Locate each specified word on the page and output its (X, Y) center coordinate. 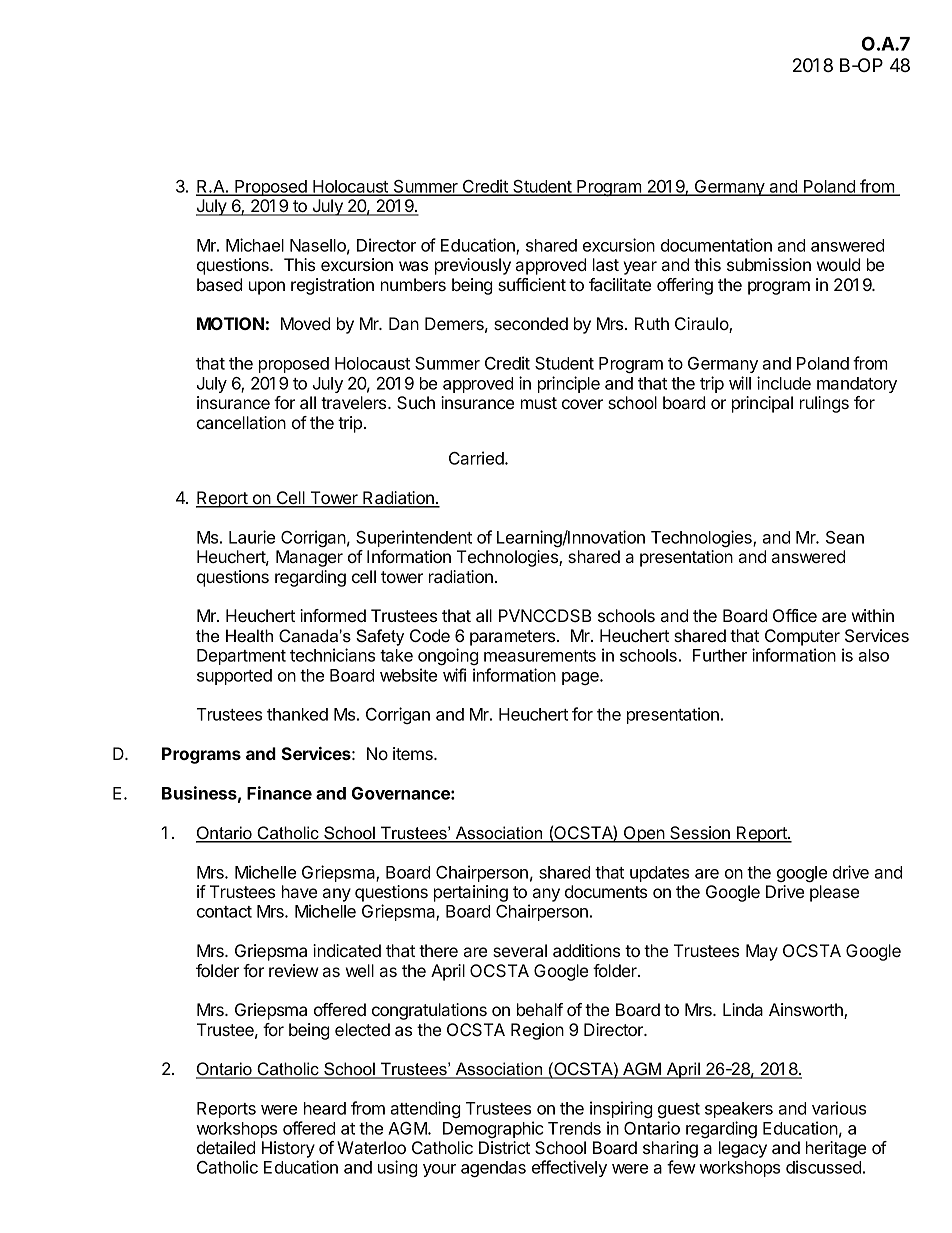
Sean (845, 537)
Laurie (252, 537)
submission (769, 264)
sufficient (532, 284)
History (288, 1149)
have (299, 891)
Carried (477, 458)
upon (267, 288)
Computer (802, 637)
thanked (297, 714)
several (520, 950)
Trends (574, 1128)
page (581, 678)
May (762, 952)
